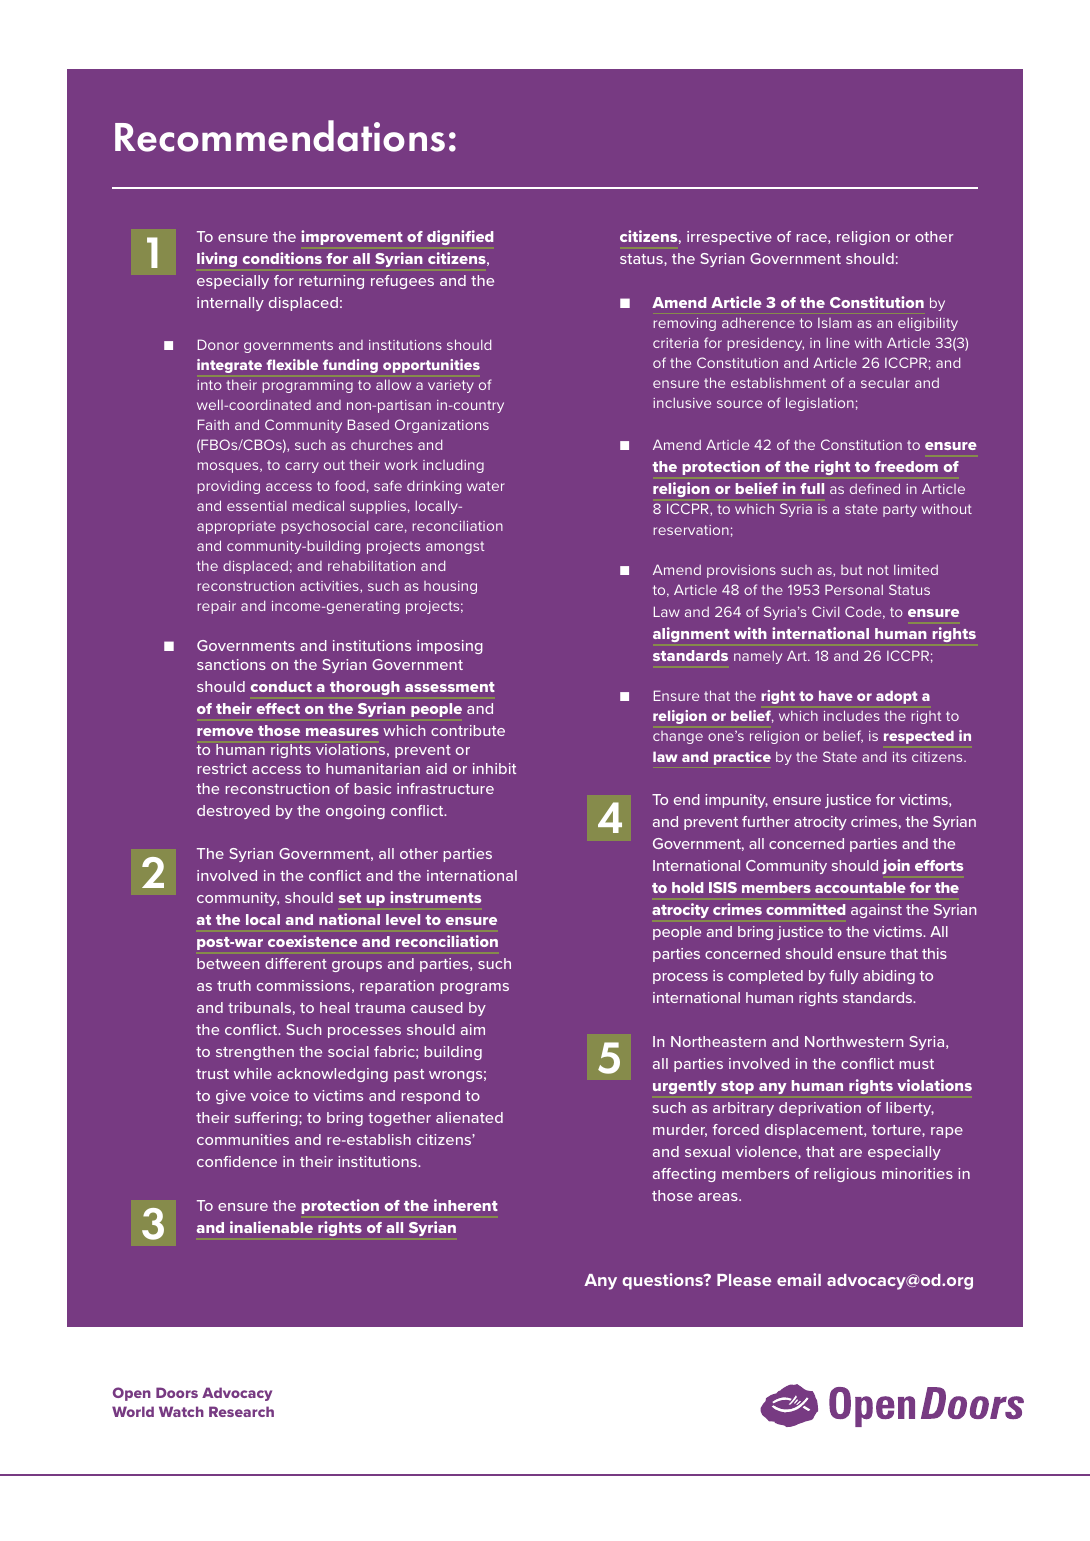  What do you see at coordinates (729, 238) in the document?
I see `irrespective` at bounding box center [729, 238].
